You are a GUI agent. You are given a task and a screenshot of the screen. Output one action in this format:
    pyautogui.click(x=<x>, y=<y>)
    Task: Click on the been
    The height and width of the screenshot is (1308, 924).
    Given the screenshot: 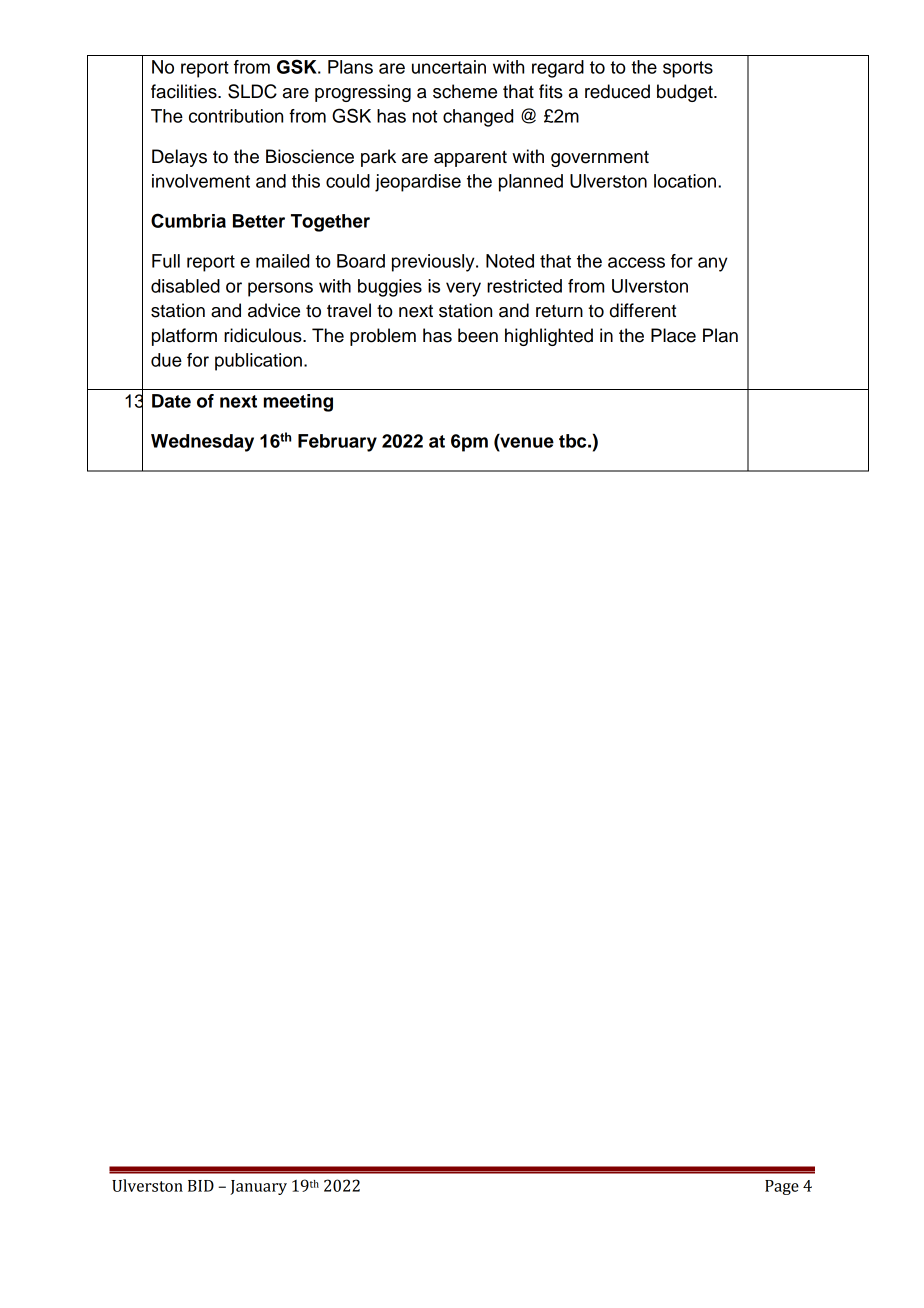 What is the action you would take?
    pyautogui.click(x=478, y=335)
